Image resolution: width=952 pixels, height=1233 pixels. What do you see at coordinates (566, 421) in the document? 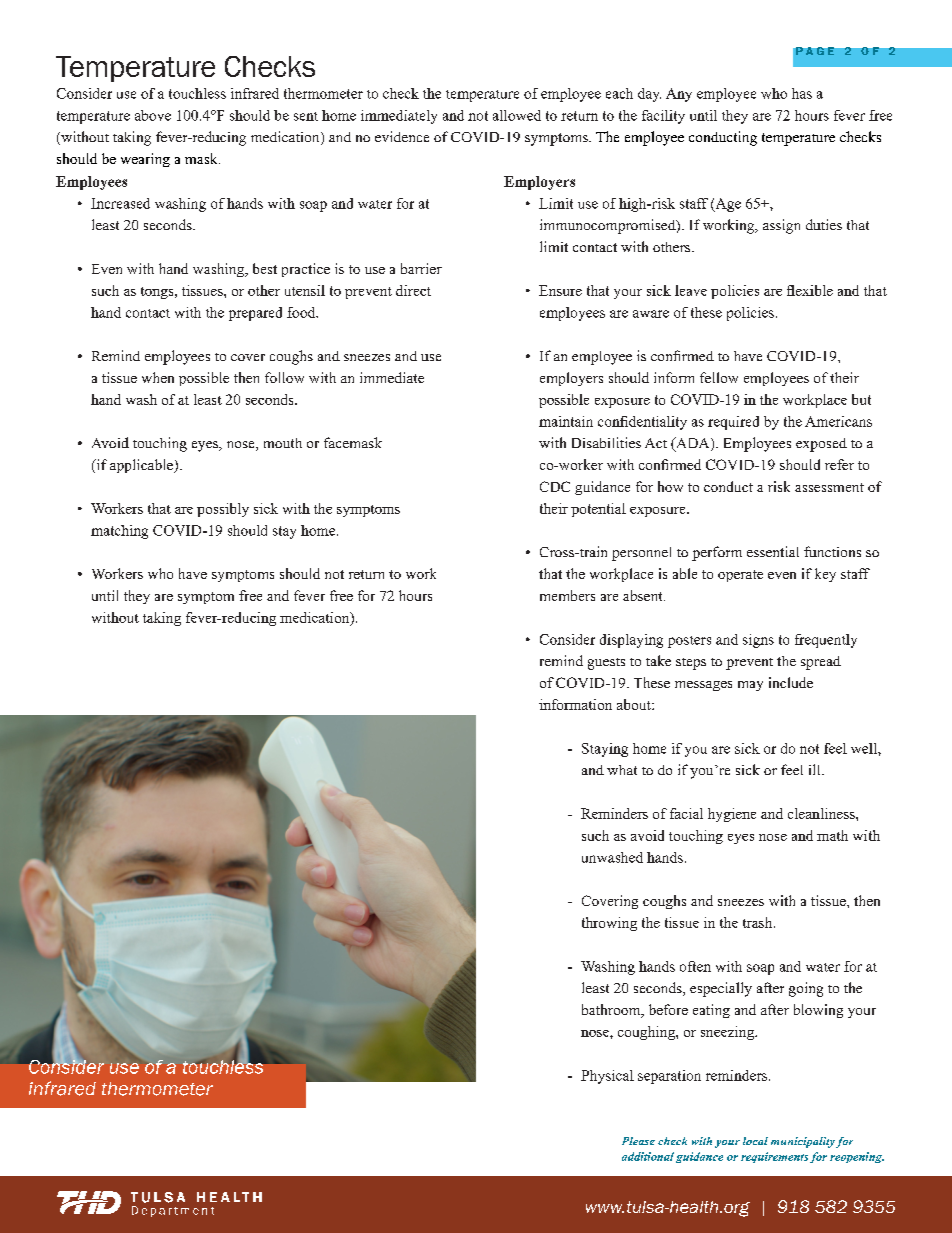
I see `maintain` at bounding box center [566, 421].
